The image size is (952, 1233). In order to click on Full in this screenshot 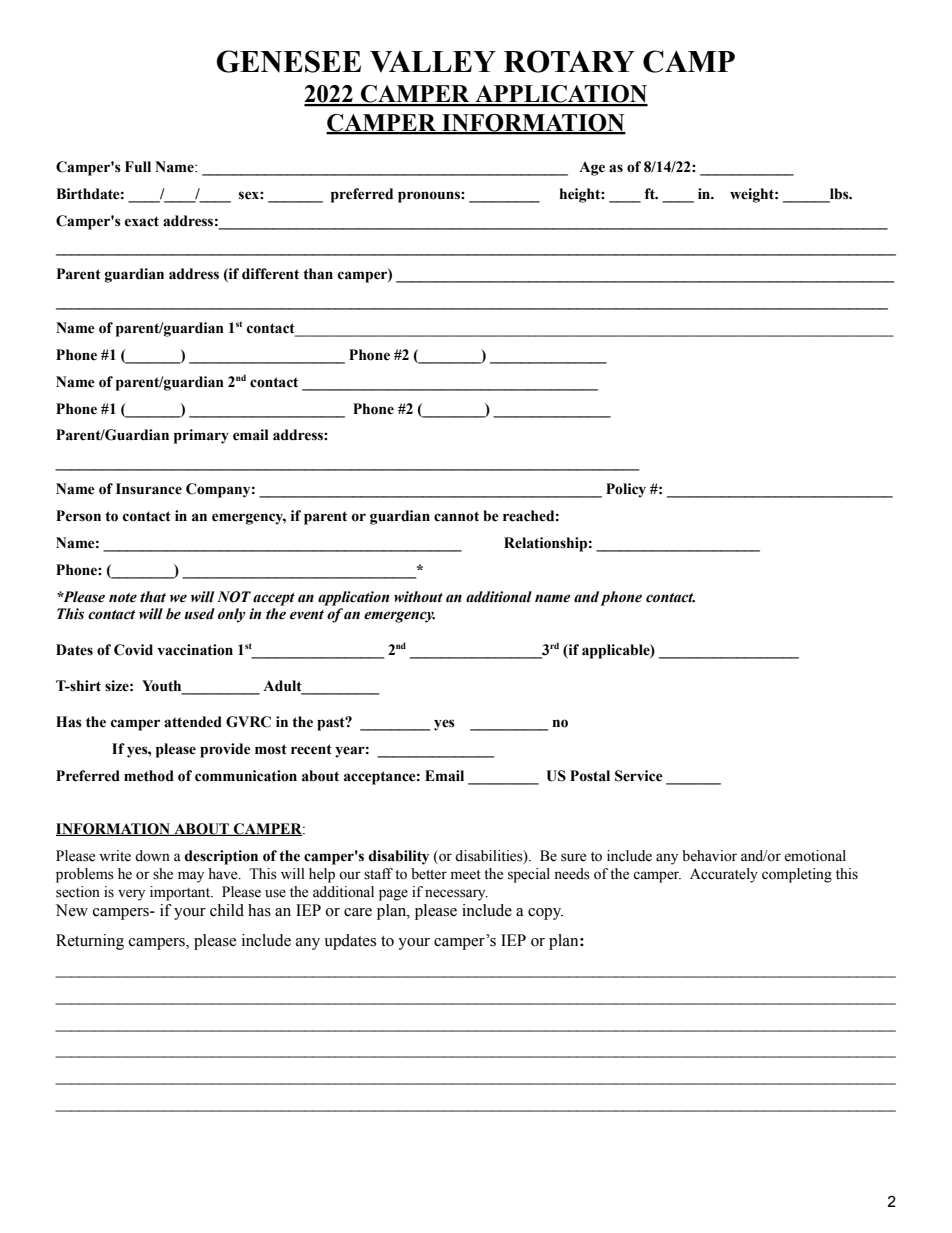, I will do `click(138, 167)`.
